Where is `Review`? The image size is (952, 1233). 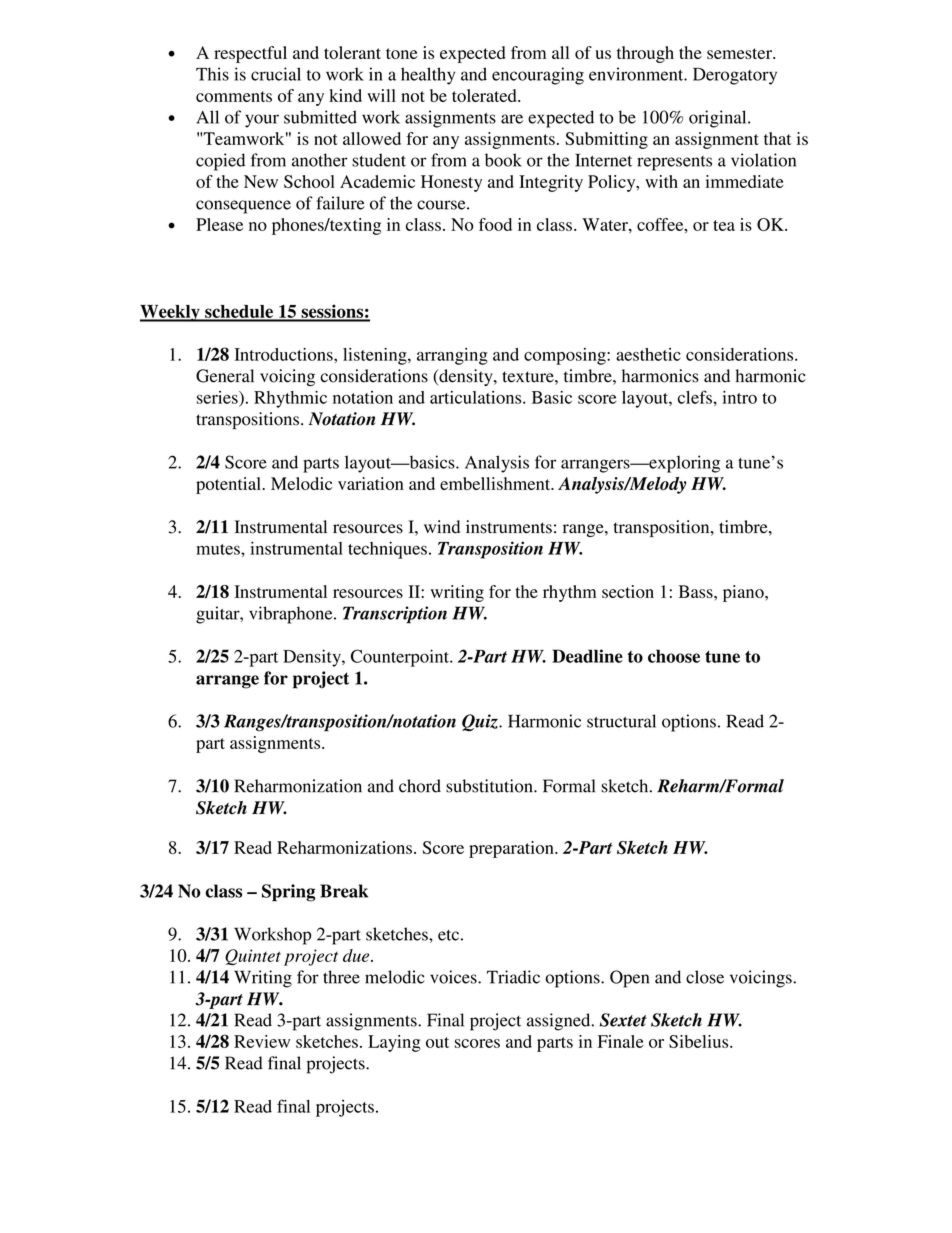
Review is located at coordinates (262, 1041).
